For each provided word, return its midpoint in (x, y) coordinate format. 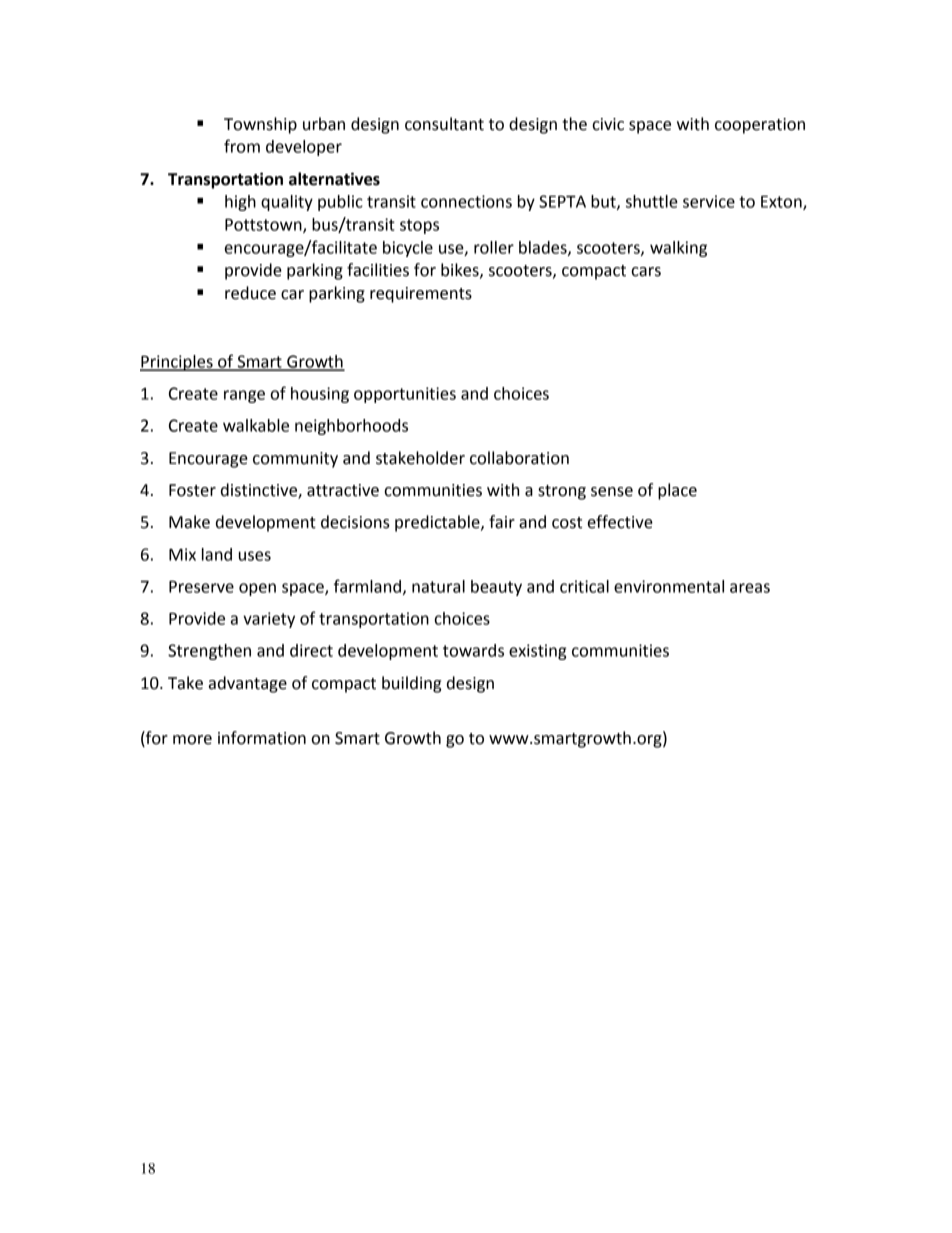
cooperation (760, 126)
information (262, 738)
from (242, 146)
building (411, 684)
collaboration (519, 458)
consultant (444, 124)
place (677, 491)
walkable (256, 425)
